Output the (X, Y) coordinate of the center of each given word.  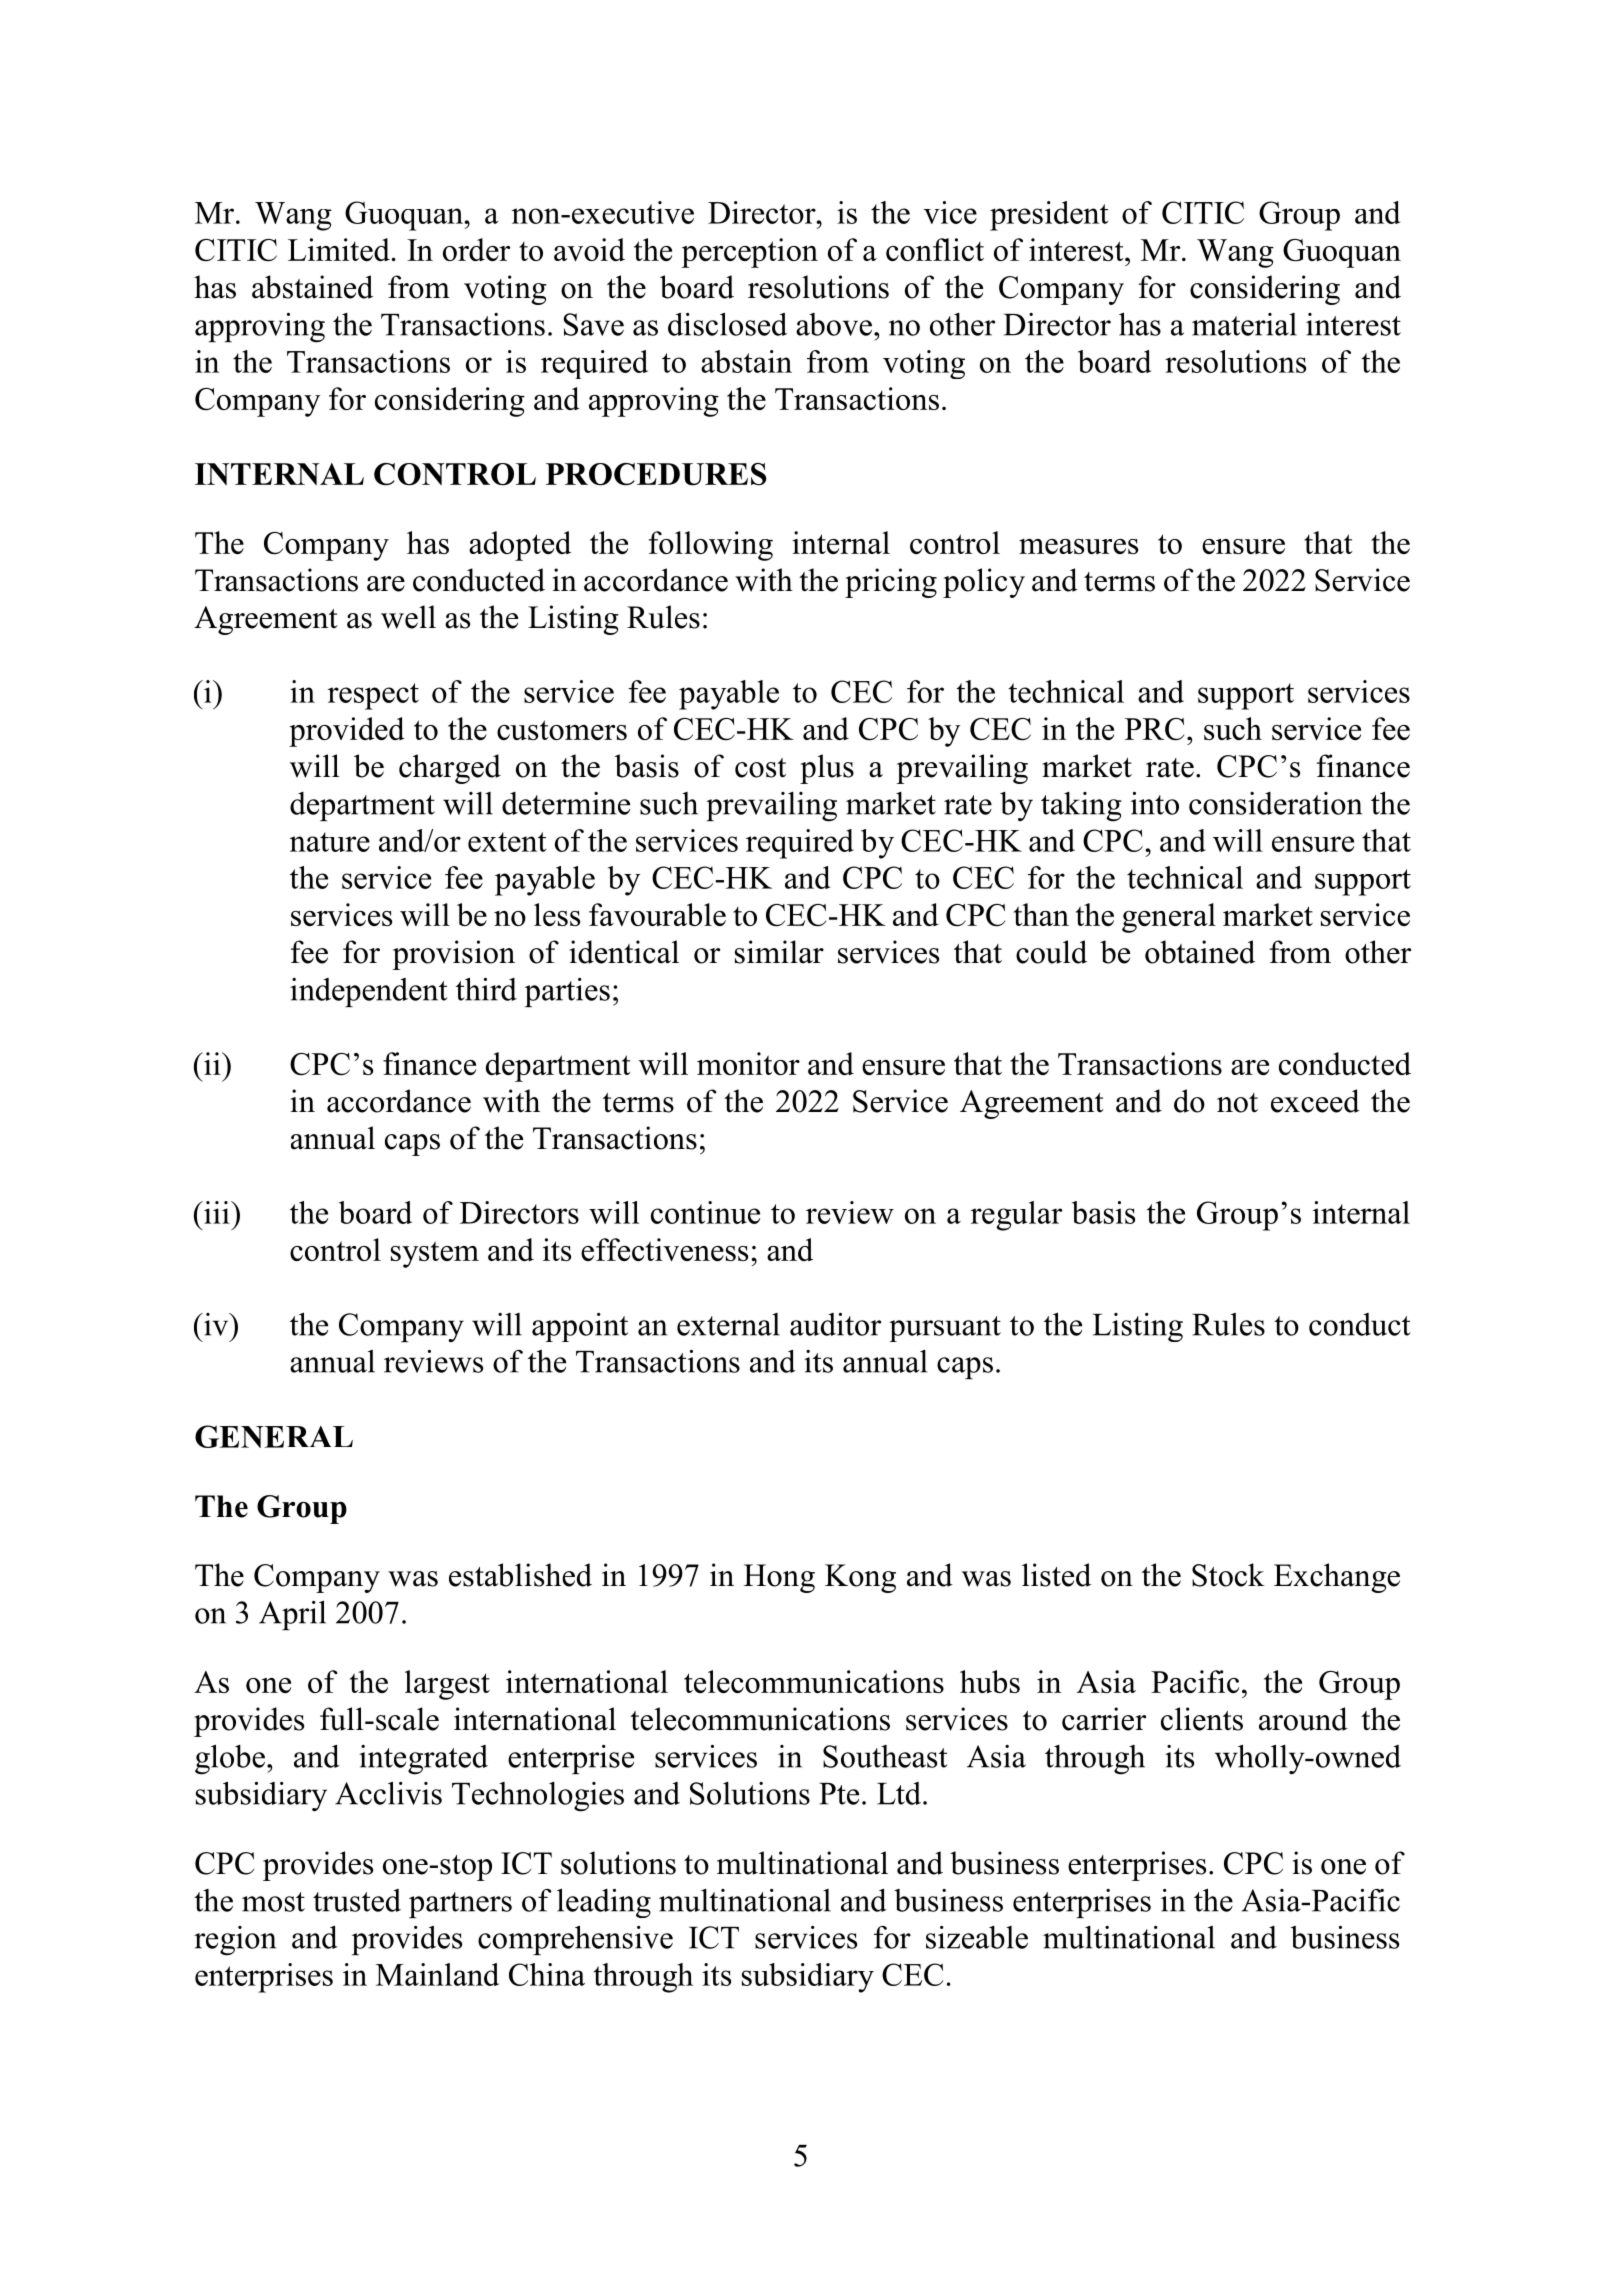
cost (760, 768)
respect (373, 696)
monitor (748, 1063)
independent (369, 992)
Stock (1228, 1575)
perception (749, 253)
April (292, 1615)
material (1244, 324)
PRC (1154, 729)
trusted (357, 1900)
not (1237, 1103)
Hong (779, 1578)
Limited (339, 249)
